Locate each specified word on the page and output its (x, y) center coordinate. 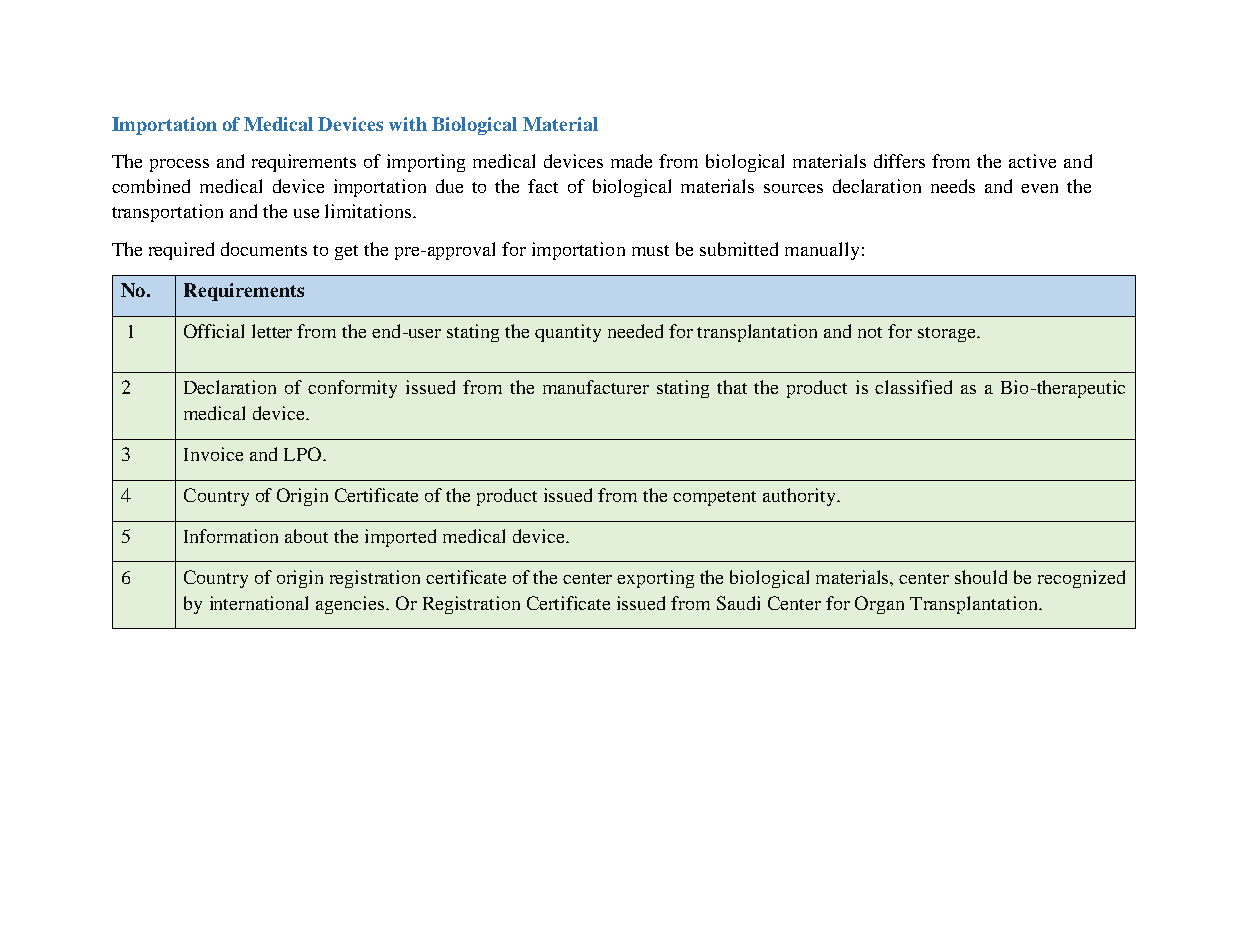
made (631, 161)
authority (800, 497)
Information (231, 536)
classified (913, 387)
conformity (352, 389)
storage (948, 334)
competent (714, 498)
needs (953, 186)
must (650, 250)
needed (635, 331)
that (732, 387)
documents (264, 249)
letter (272, 331)
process (179, 165)
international (259, 603)
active (1032, 161)
